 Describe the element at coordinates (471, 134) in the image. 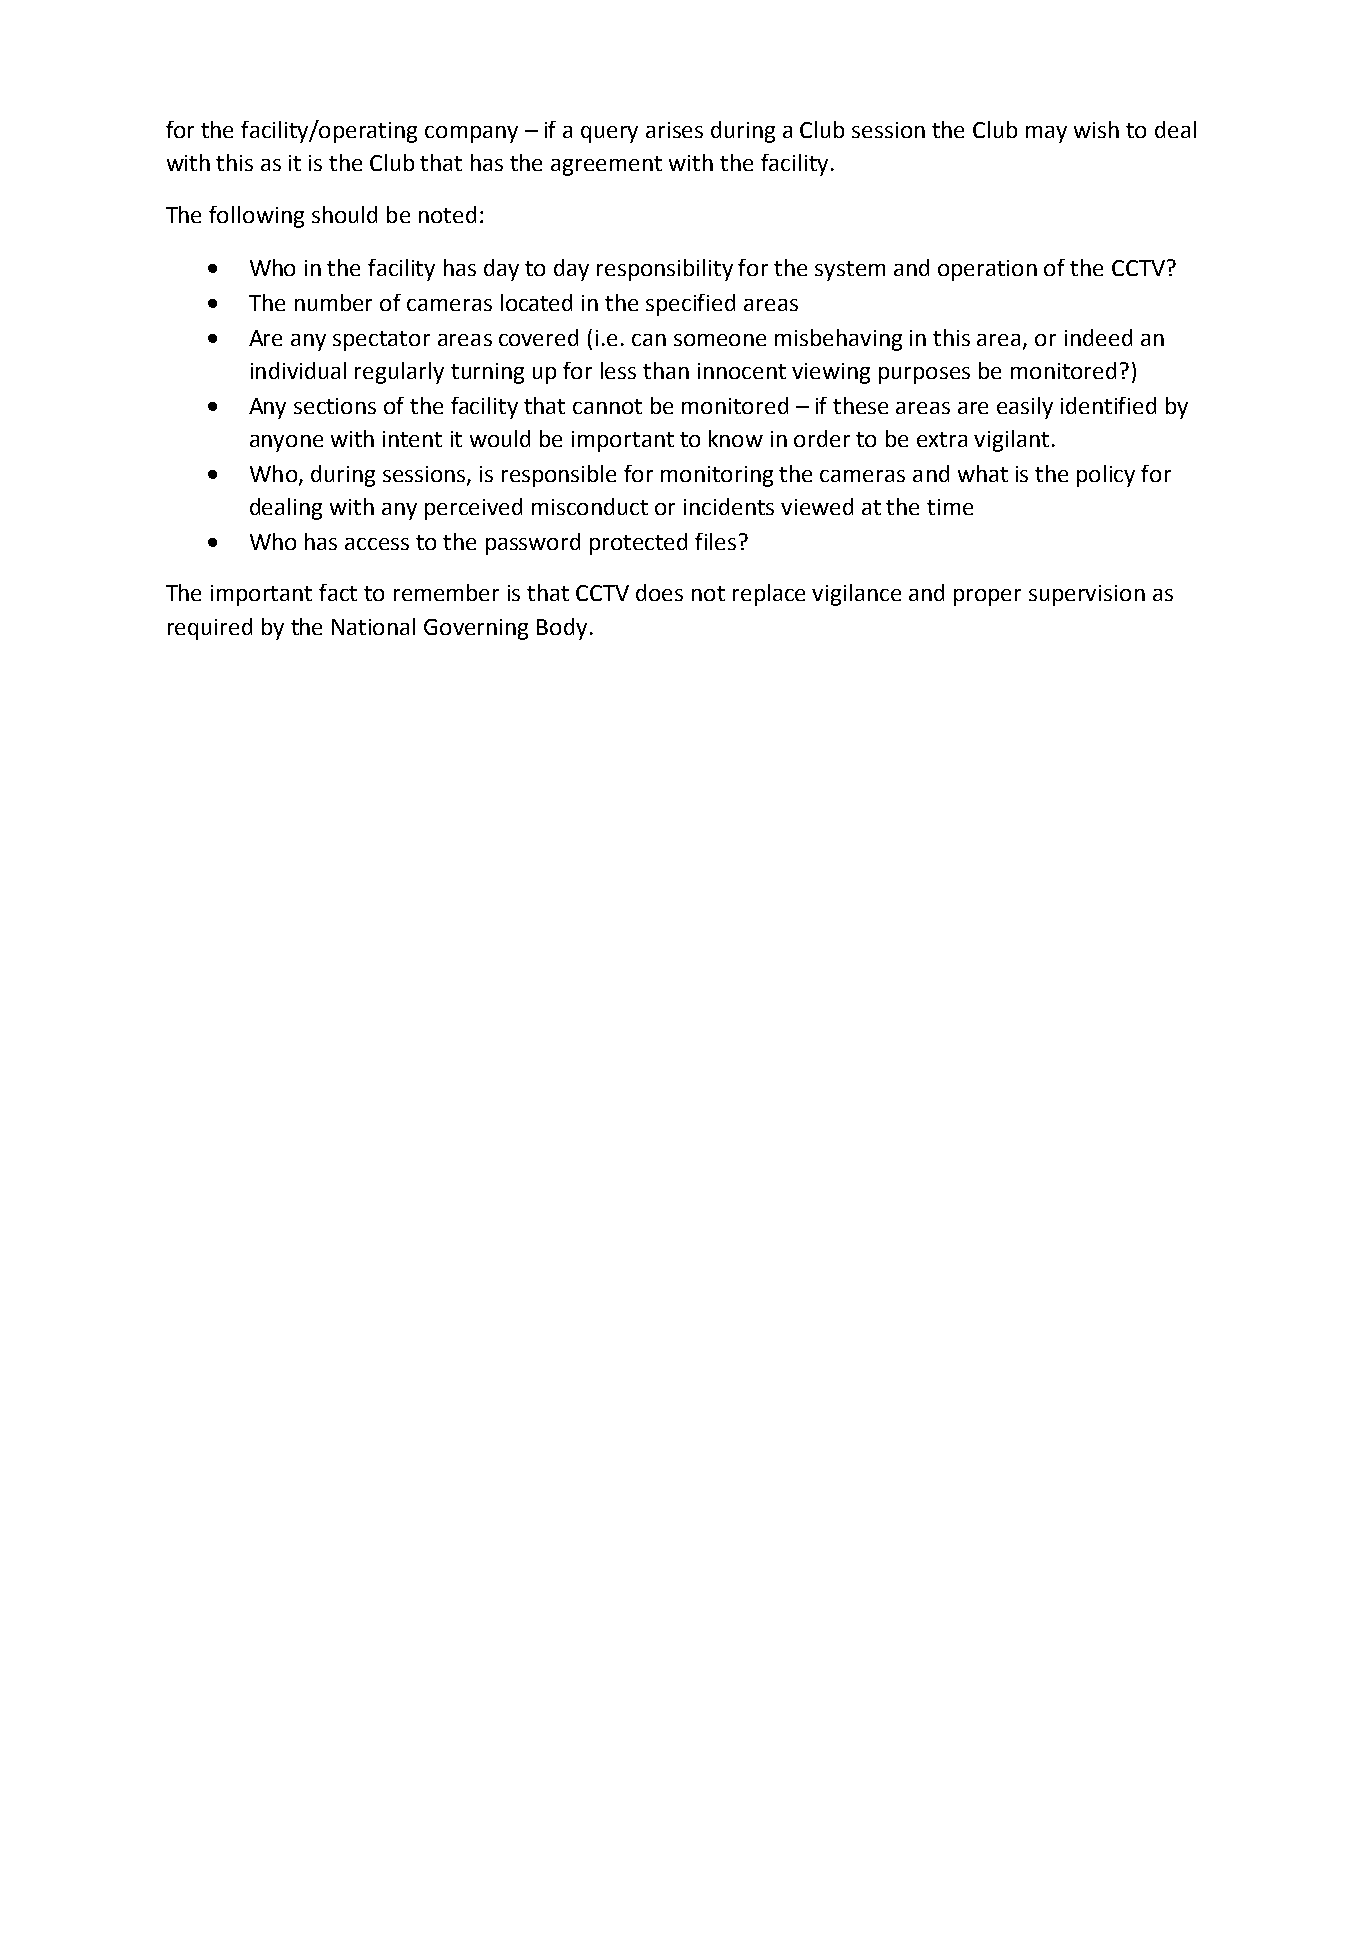

I see `company` at that location.
